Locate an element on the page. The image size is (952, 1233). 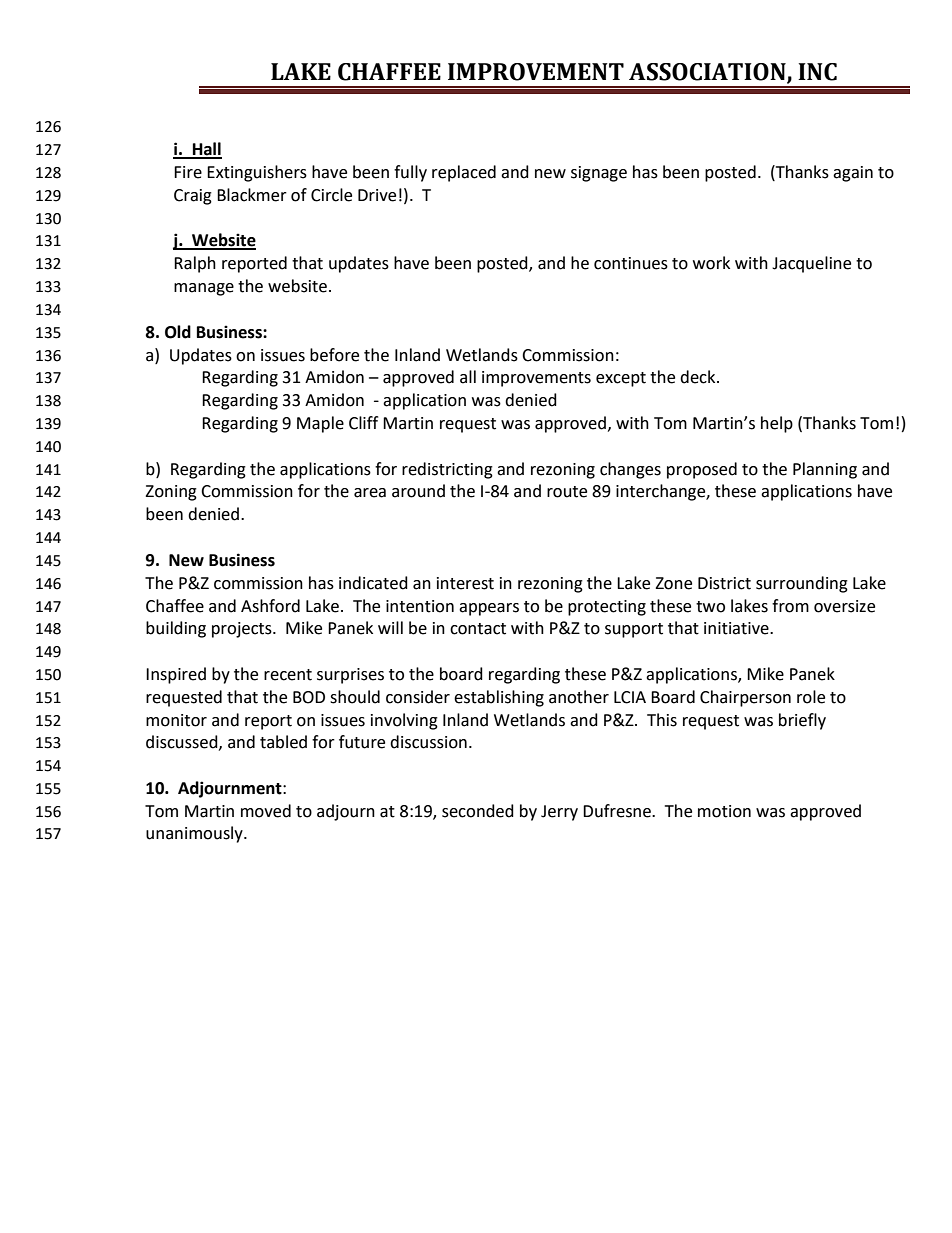
replaced is located at coordinates (464, 173).
